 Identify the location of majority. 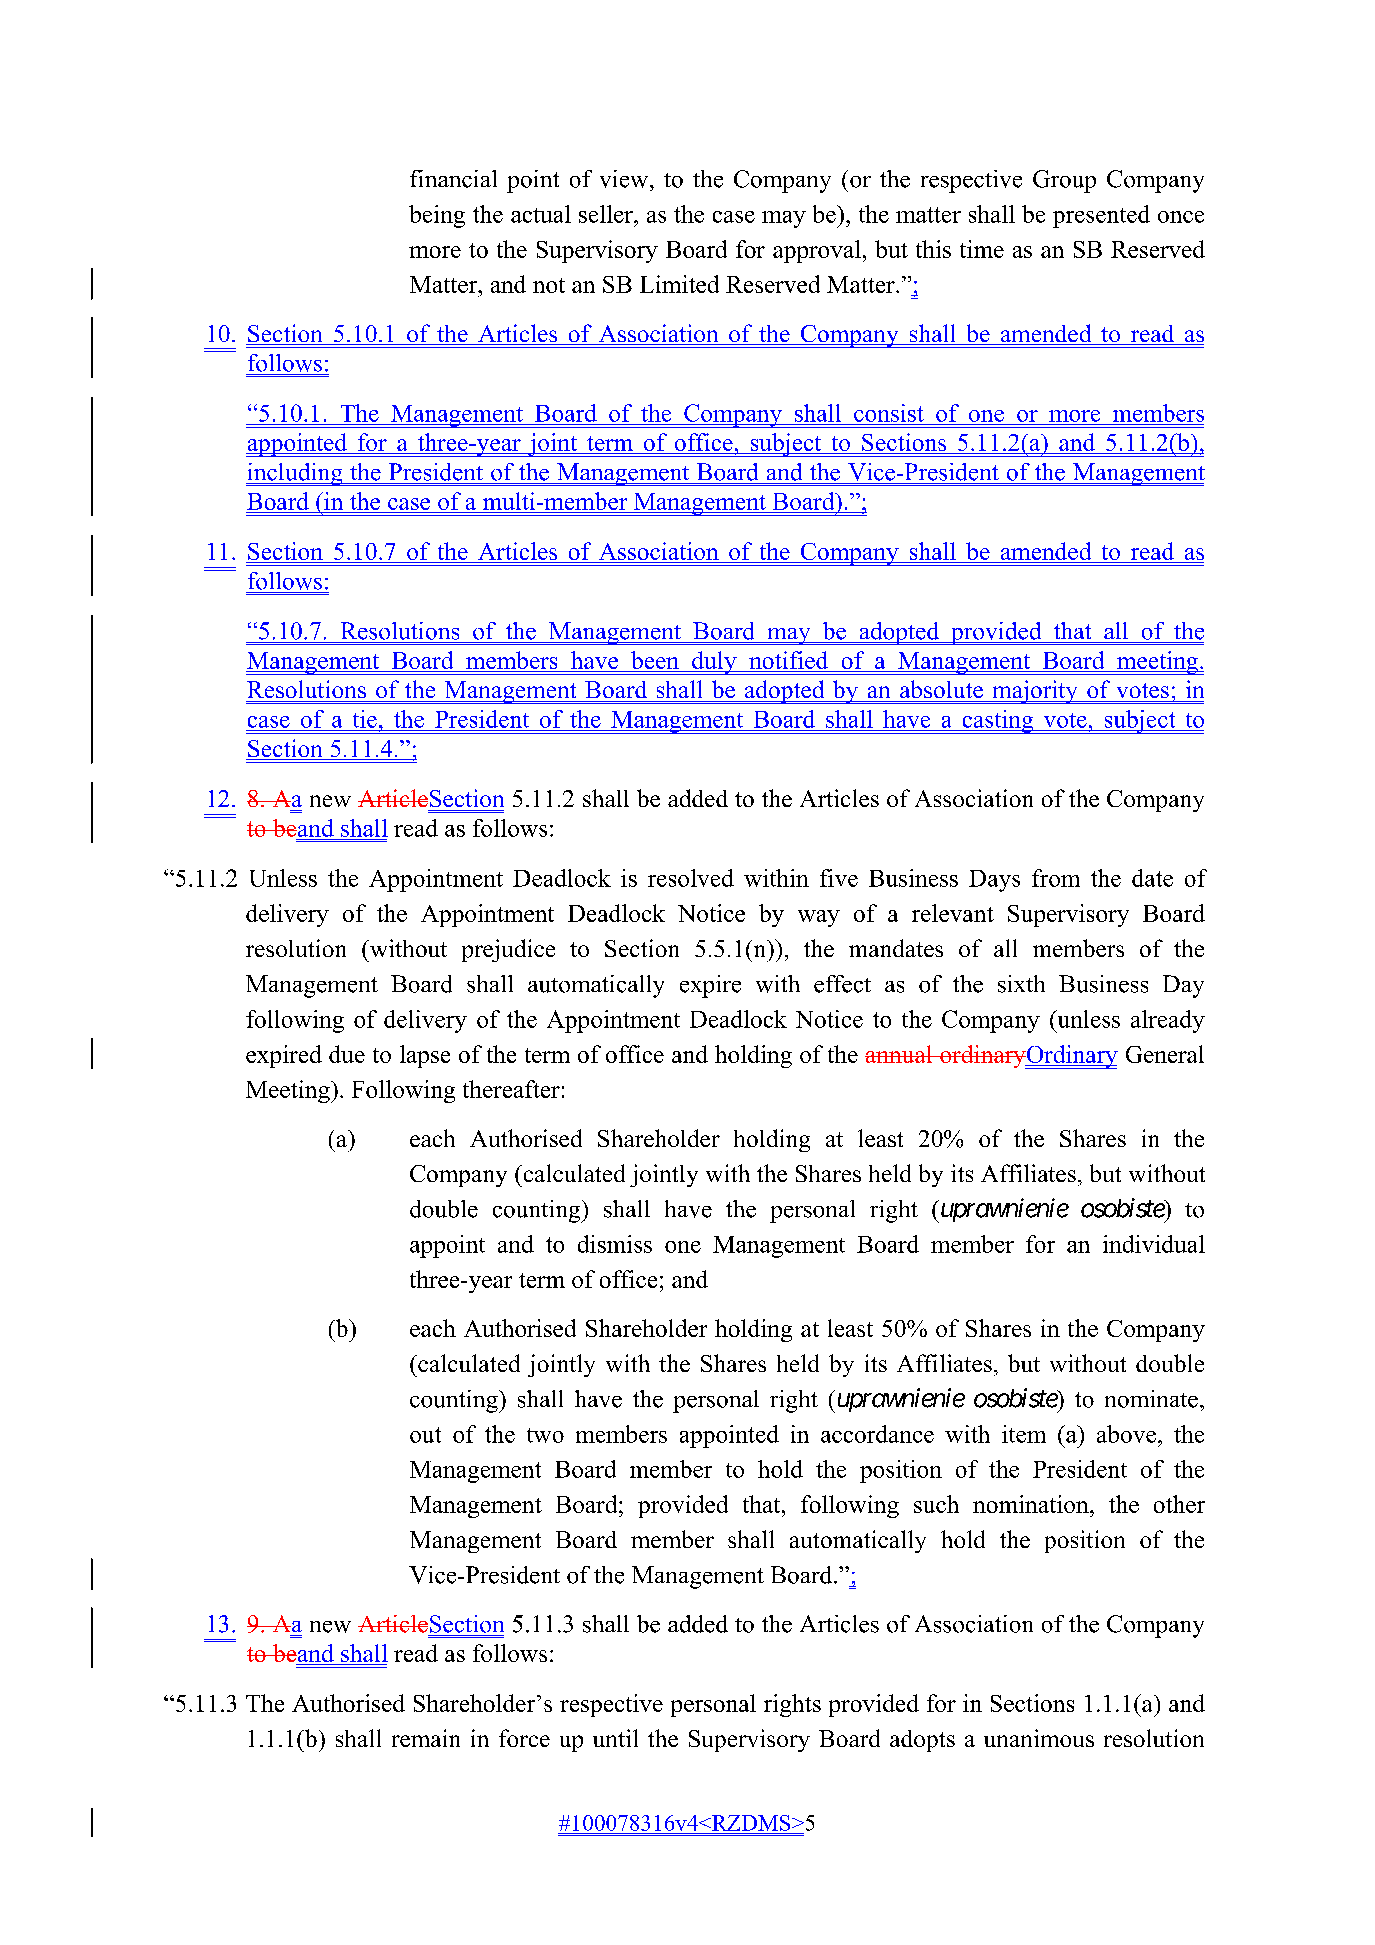
(1035, 692).
